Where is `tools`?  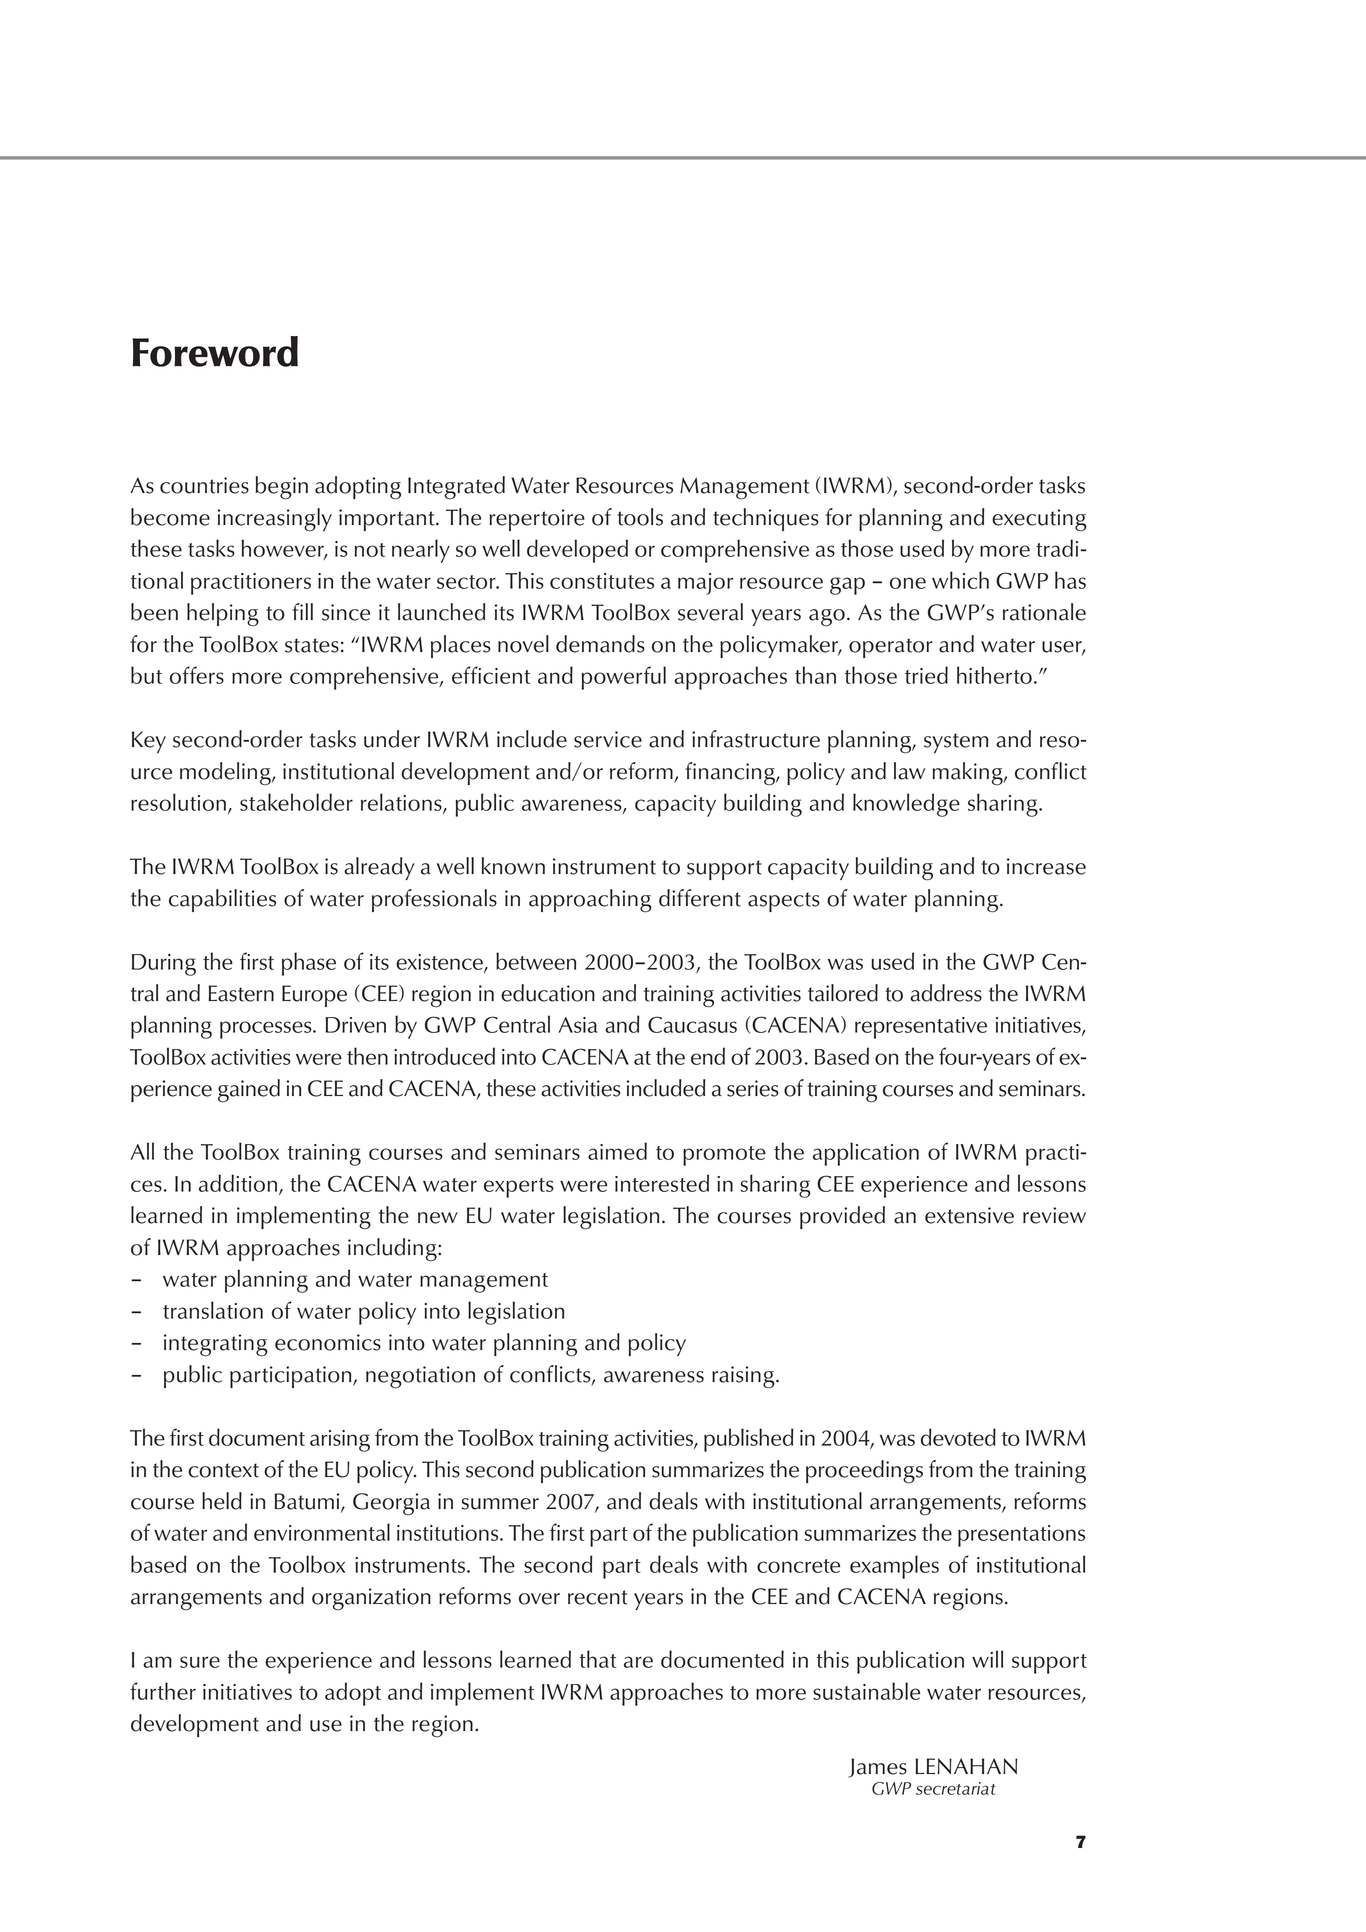
tools is located at coordinates (640, 517).
